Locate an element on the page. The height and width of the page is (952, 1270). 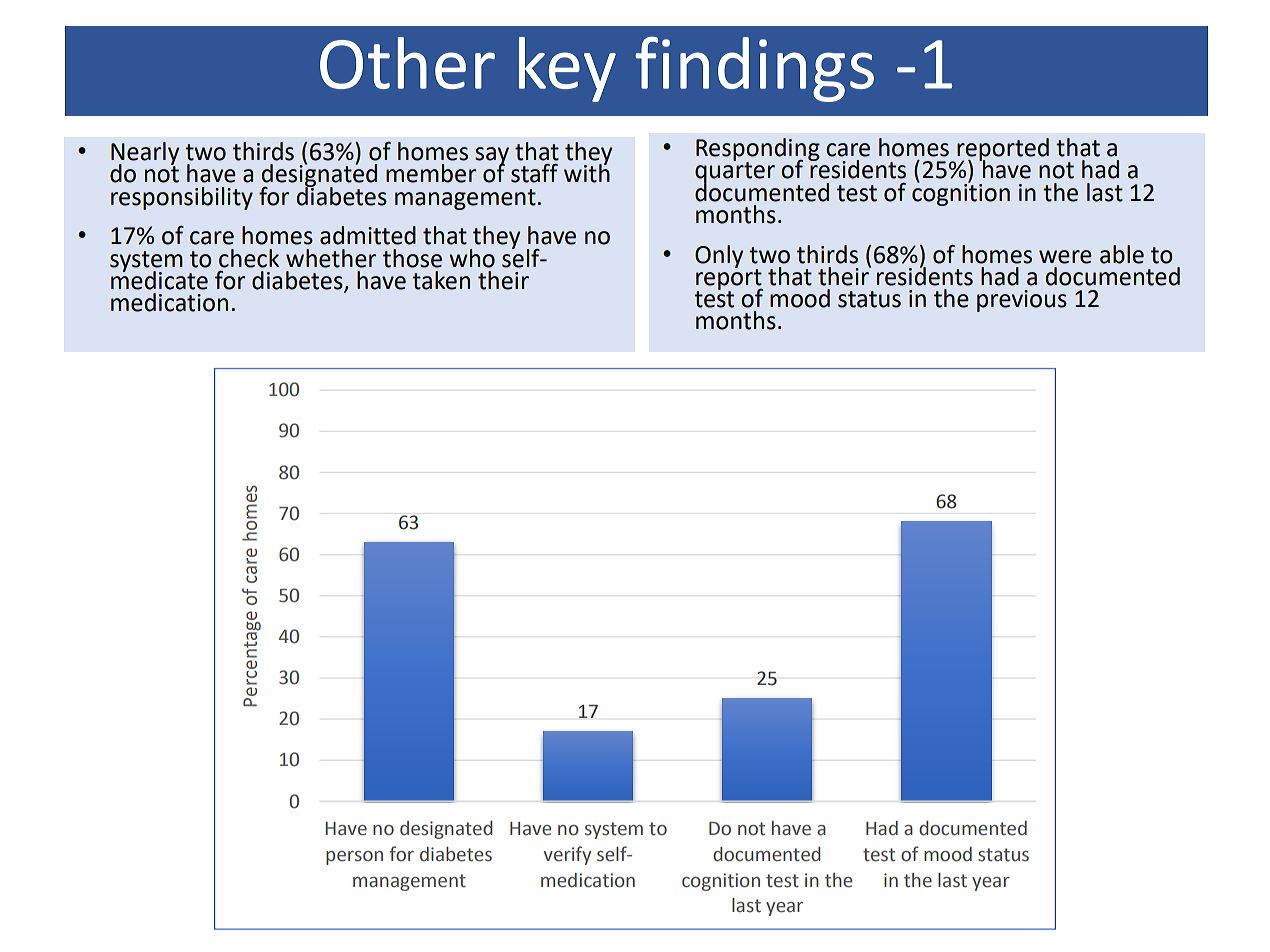
Other is located at coordinates (407, 63).
